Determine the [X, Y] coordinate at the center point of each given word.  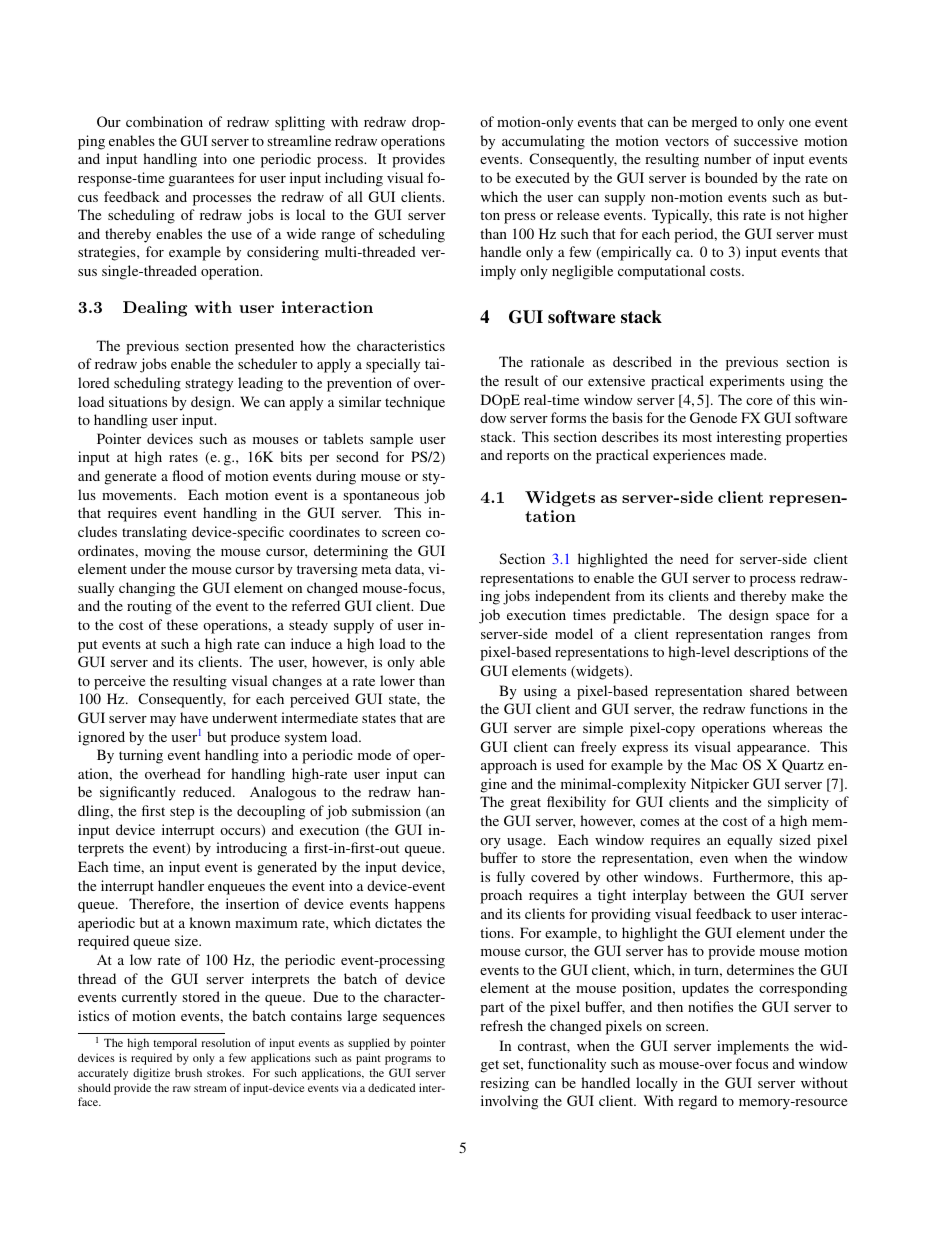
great [525, 804]
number [727, 158]
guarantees [201, 180]
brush [188, 1072]
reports [528, 457]
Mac [724, 764]
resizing [504, 1084]
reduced [208, 791]
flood [188, 475]
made [748, 454]
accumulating [543, 142]
